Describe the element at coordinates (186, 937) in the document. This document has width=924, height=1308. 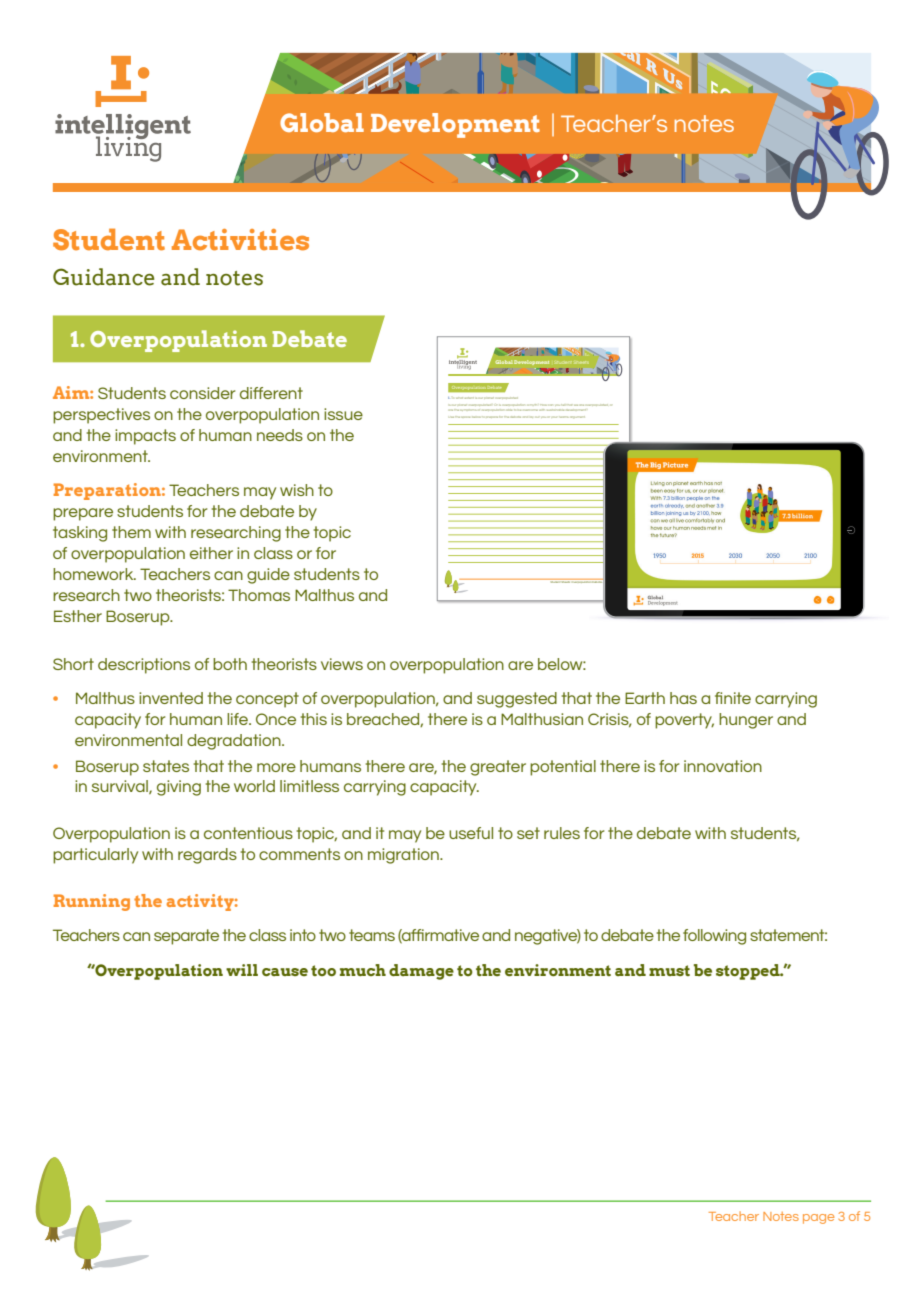
I see `separate` at that location.
